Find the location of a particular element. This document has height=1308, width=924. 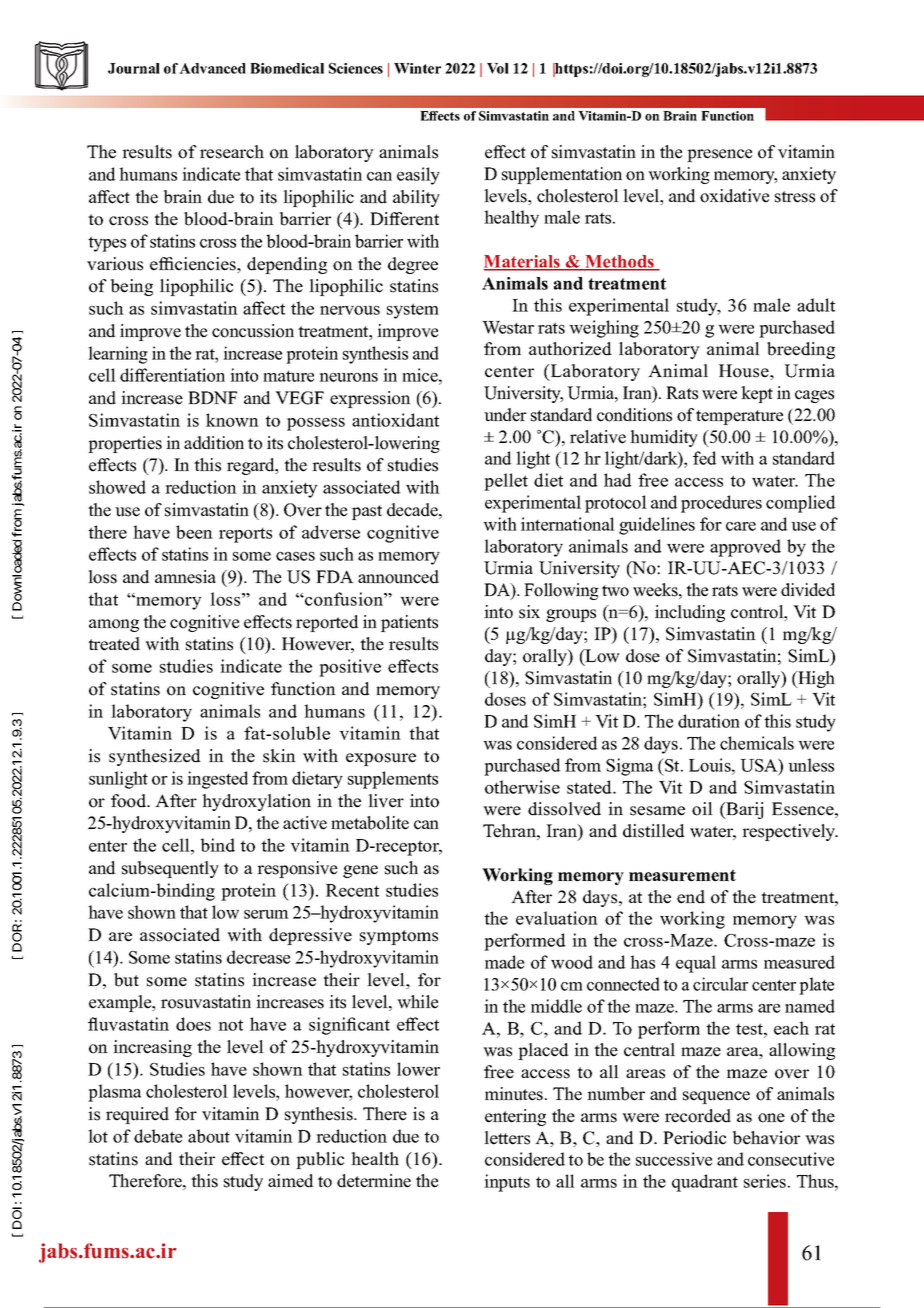

made is located at coordinates (505, 962).
